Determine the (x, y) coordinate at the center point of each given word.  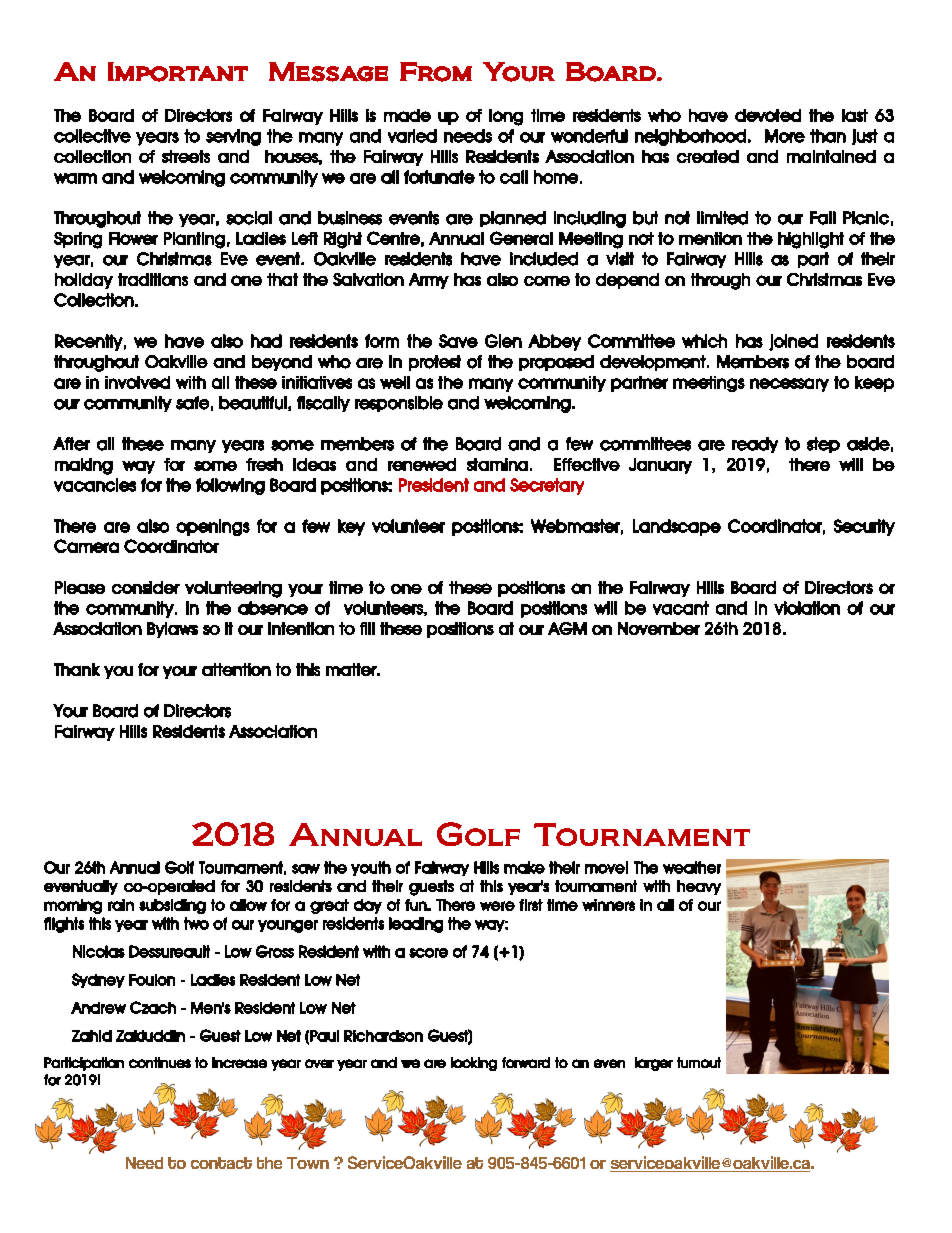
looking (474, 1064)
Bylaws (172, 630)
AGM (567, 628)
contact (221, 1163)
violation (807, 608)
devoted (768, 115)
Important (178, 72)
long (506, 117)
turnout (699, 1062)
